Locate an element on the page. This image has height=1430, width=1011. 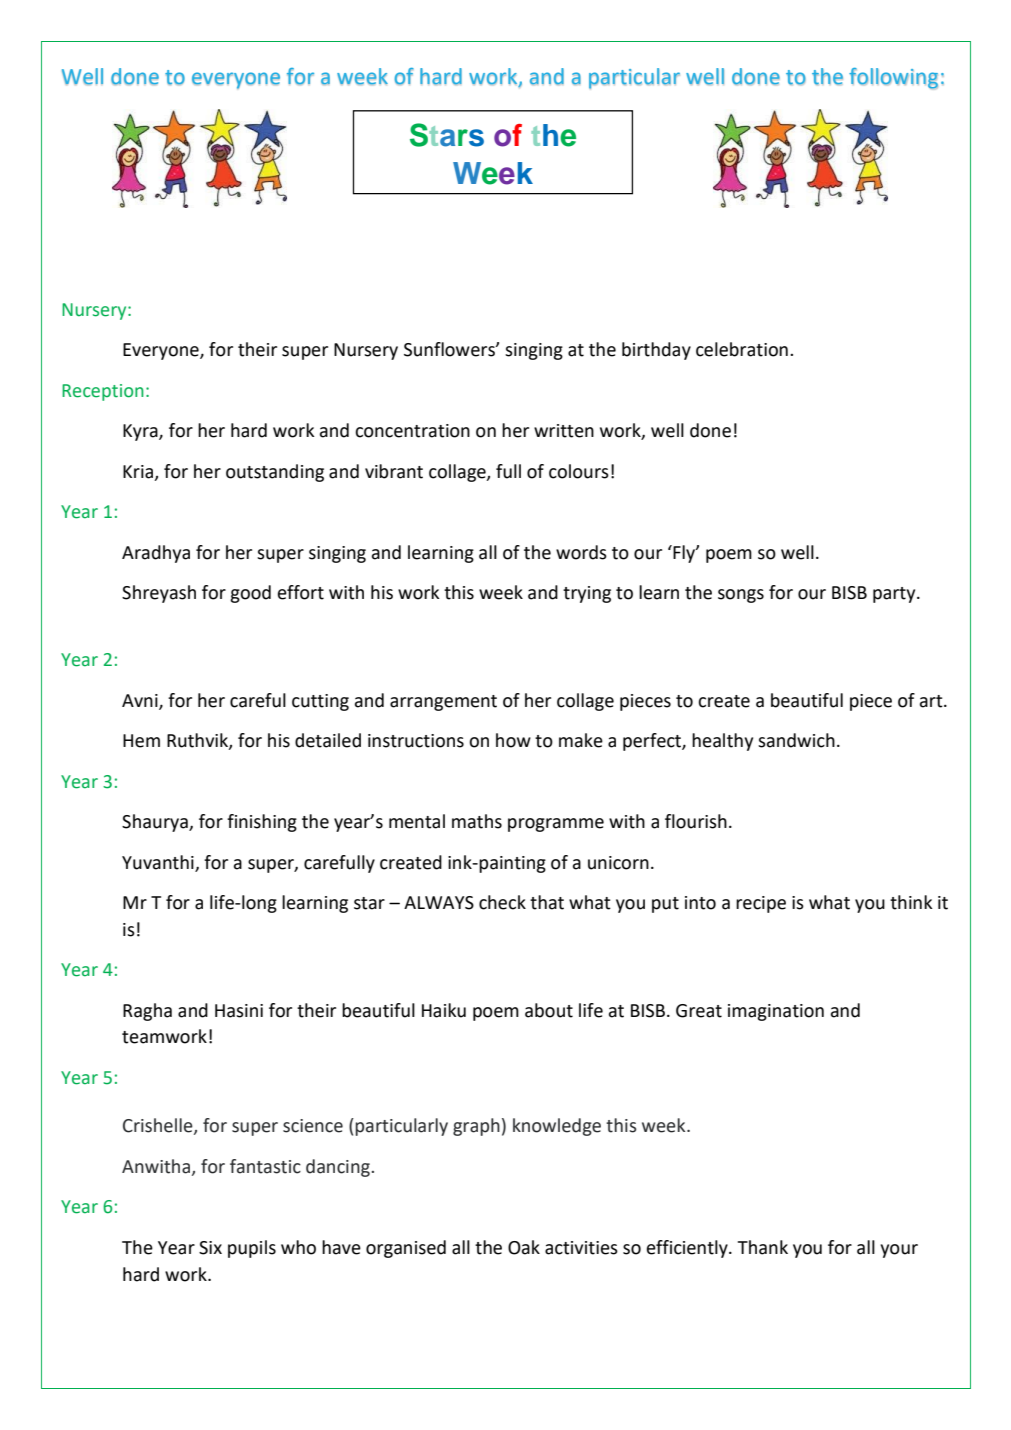
Reception is located at coordinates (103, 392).
